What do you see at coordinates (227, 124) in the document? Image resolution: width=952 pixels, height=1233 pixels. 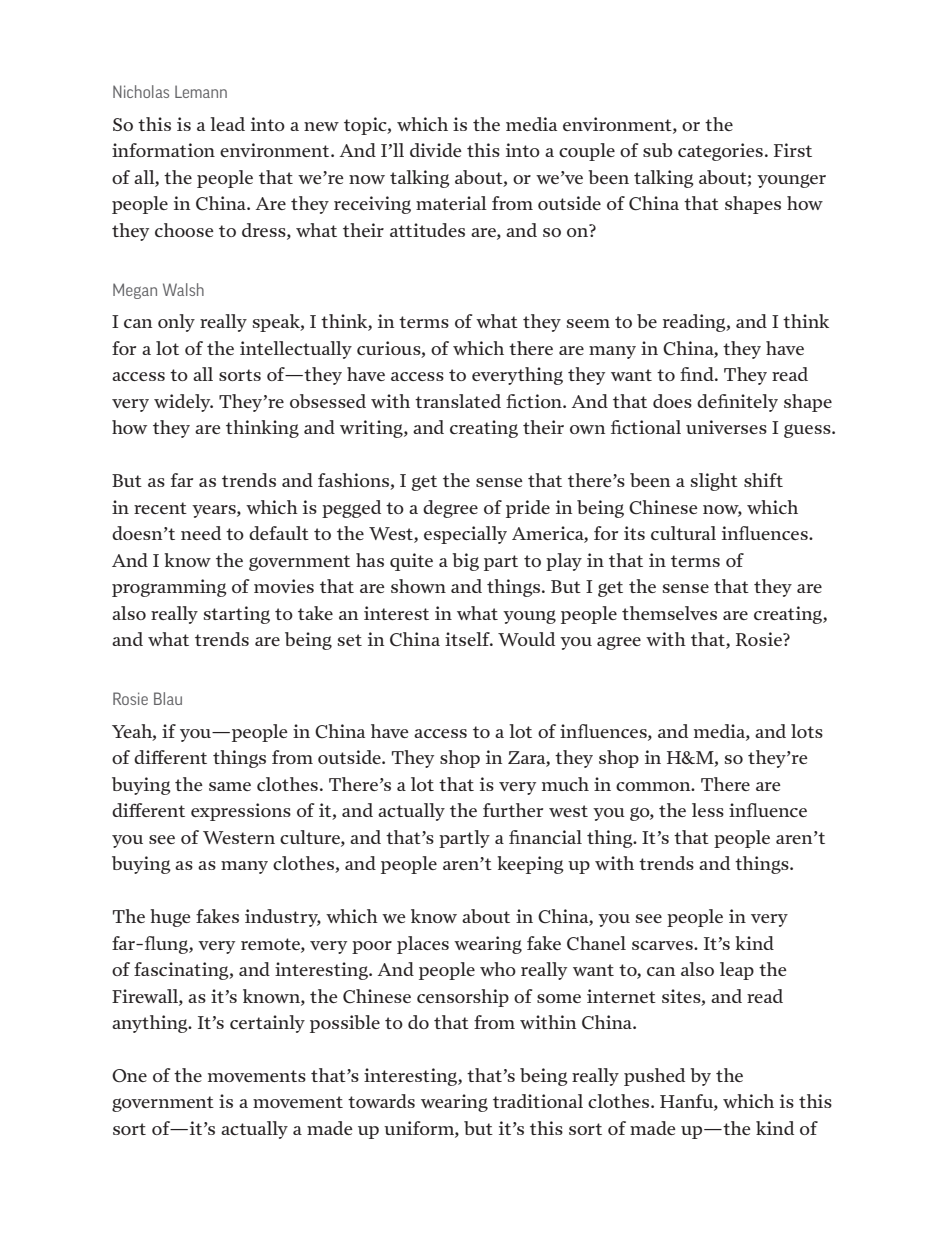 I see `lead` at bounding box center [227, 124].
